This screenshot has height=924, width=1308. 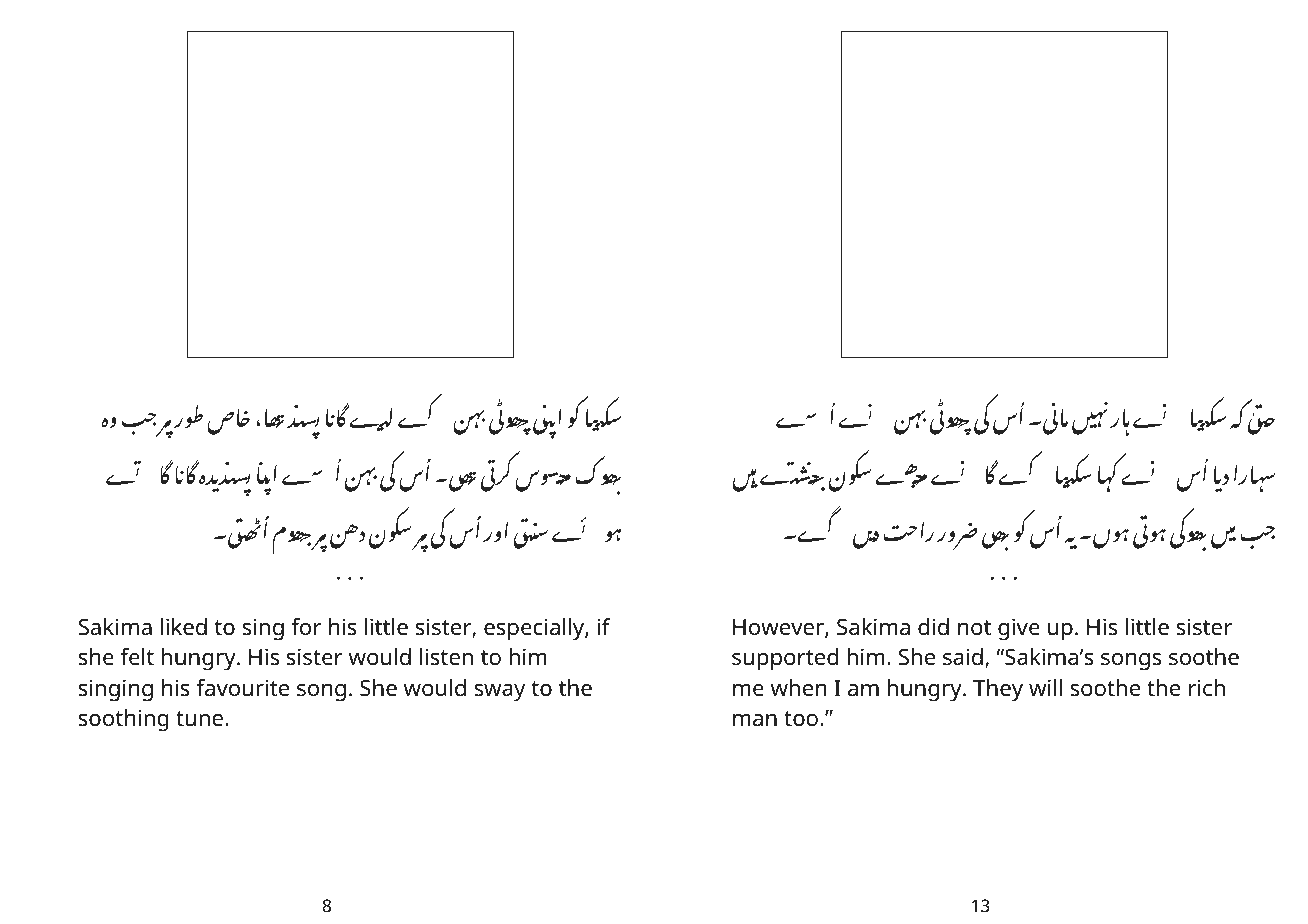 I want to click on too, so click(x=801, y=719).
